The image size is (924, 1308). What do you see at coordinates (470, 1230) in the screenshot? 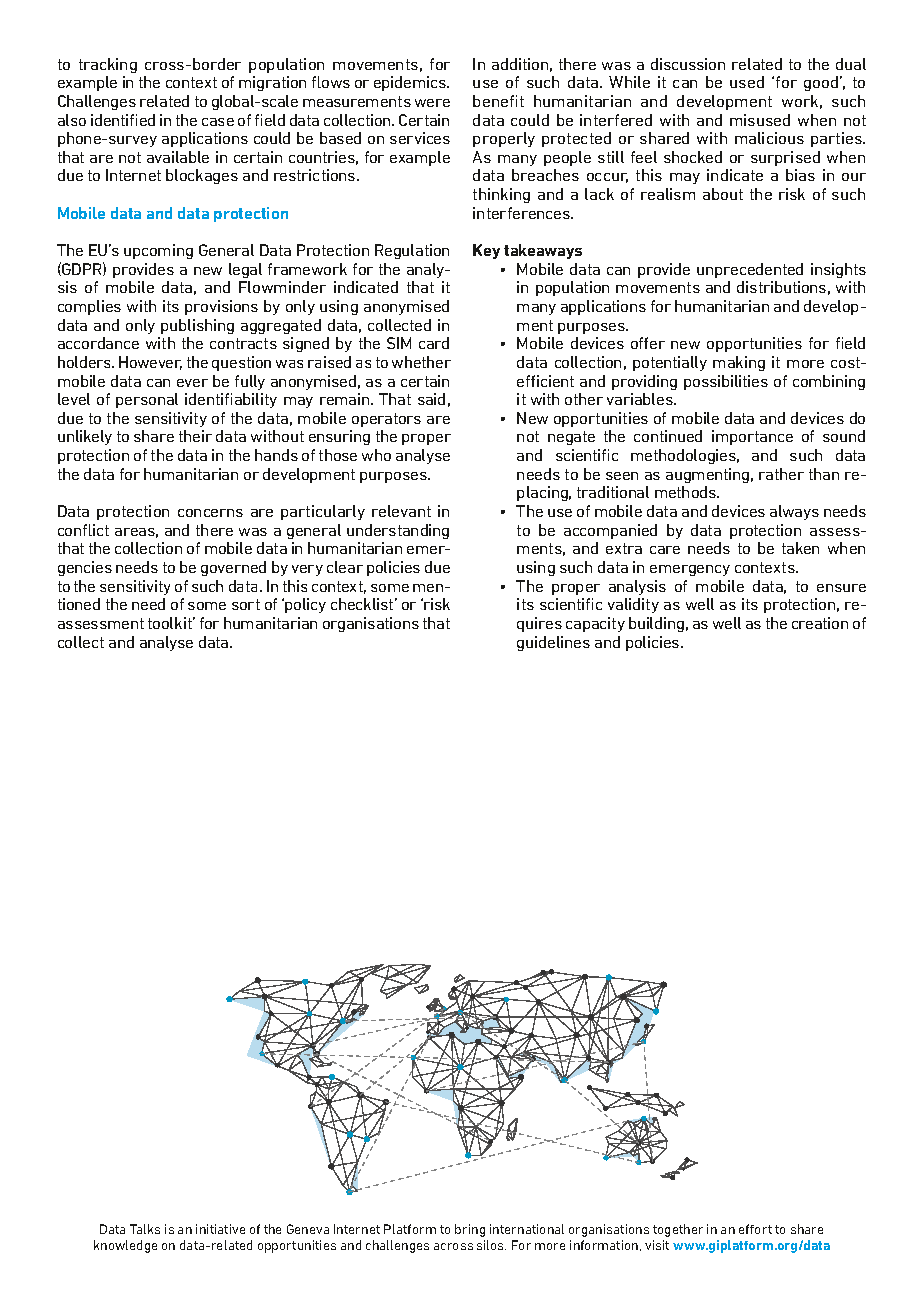
I see `bring` at bounding box center [470, 1230].
